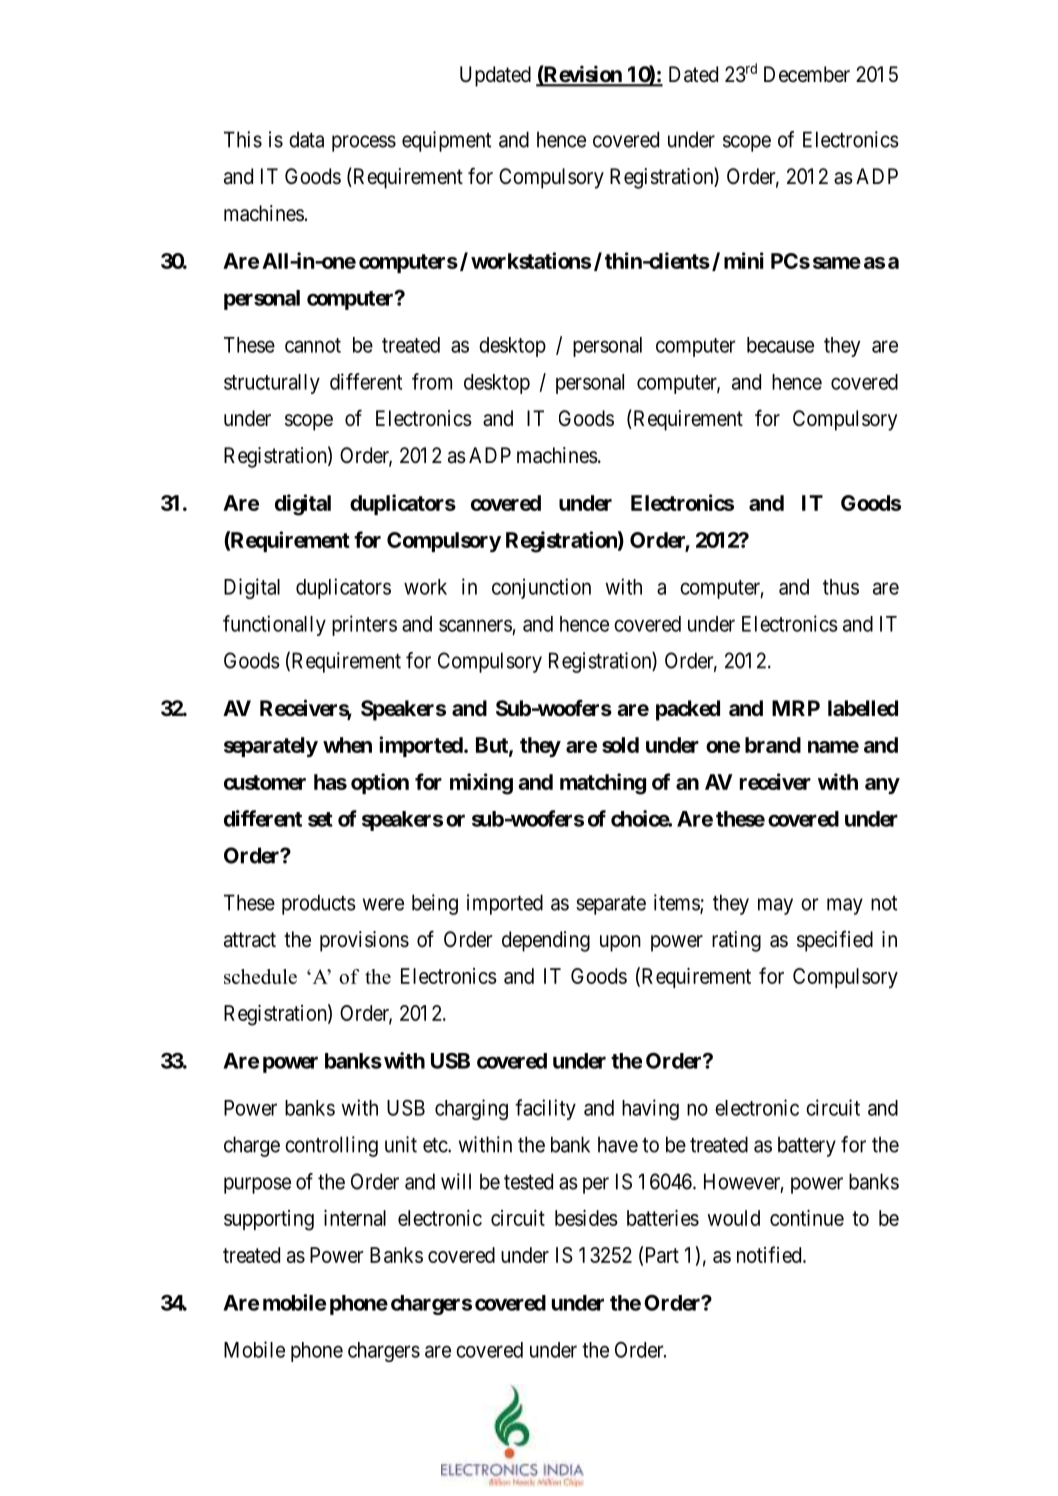 The height and width of the page is (1496, 1058). I want to click on MRP, so click(796, 708).
